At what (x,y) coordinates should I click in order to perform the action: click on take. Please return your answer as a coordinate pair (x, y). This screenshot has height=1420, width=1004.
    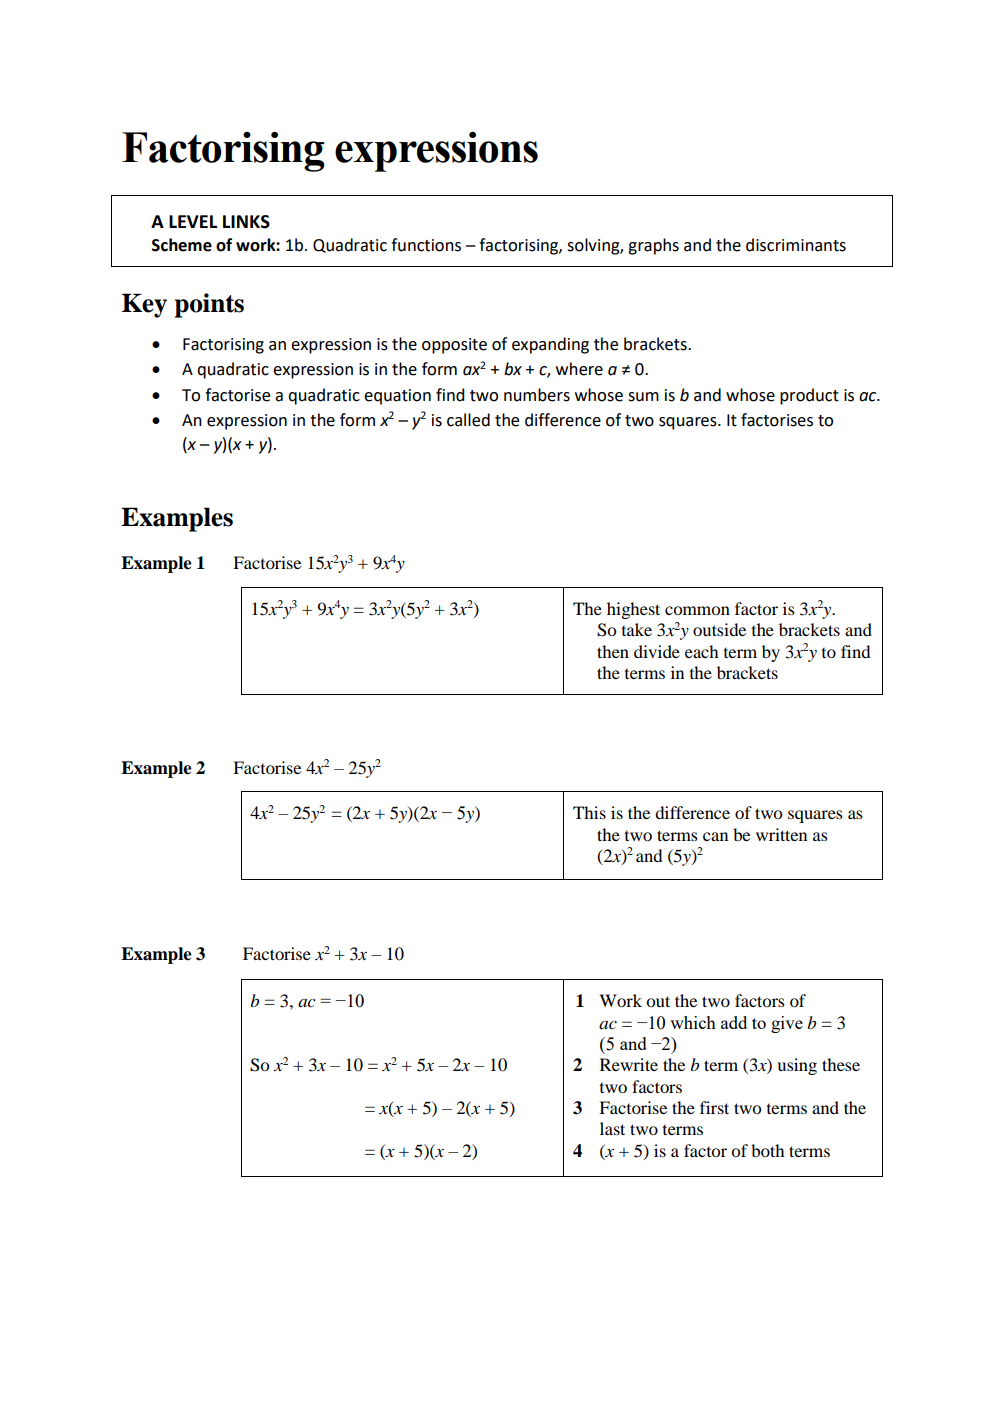
    Looking at the image, I should click on (637, 629).
